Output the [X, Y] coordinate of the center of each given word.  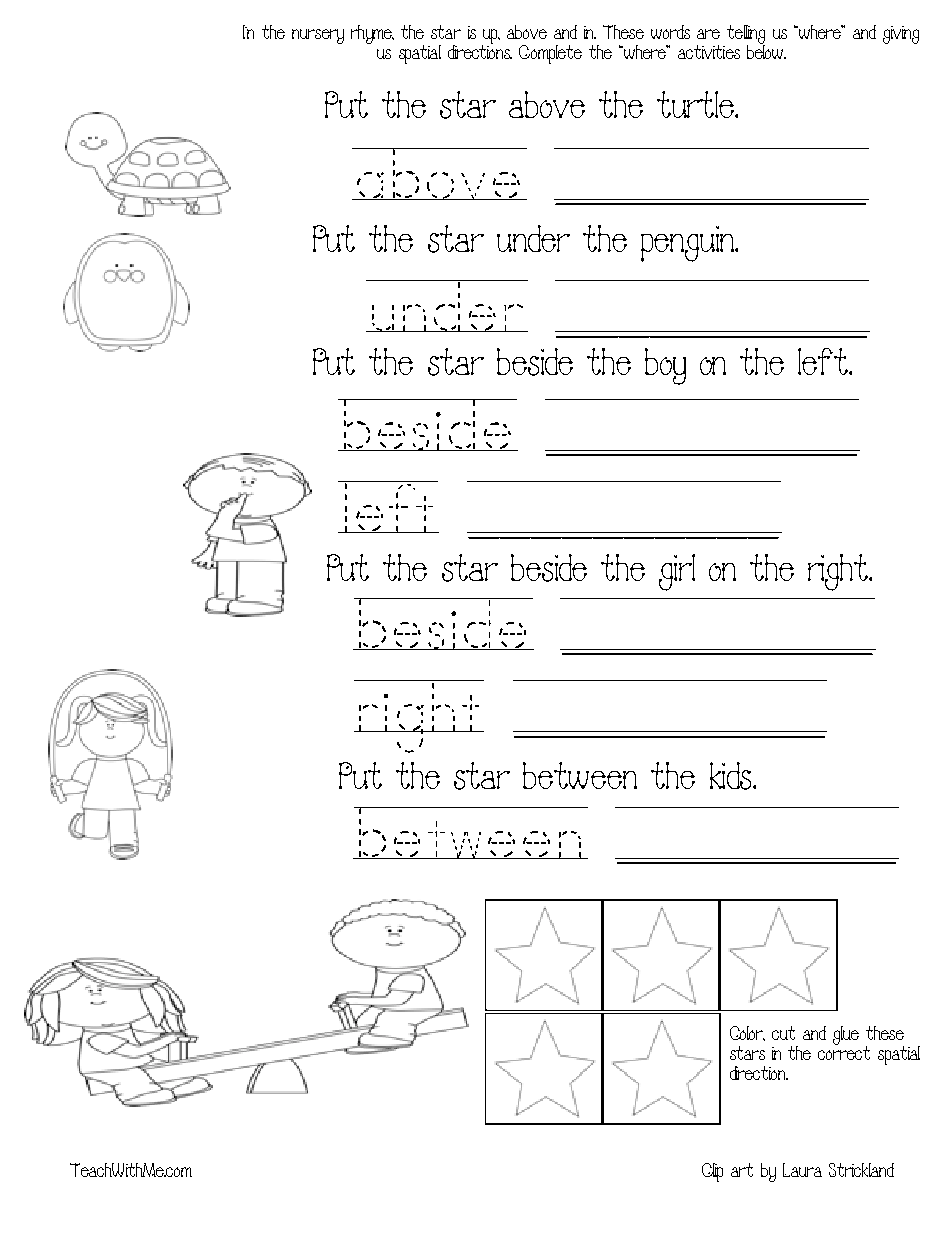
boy [665, 366]
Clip [712, 1172]
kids [732, 776]
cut [783, 1033]
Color [747, 1033]
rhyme [372, 34]
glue [846, 1035]
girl [677, 572]
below [766, 51]
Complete [550, 54]
